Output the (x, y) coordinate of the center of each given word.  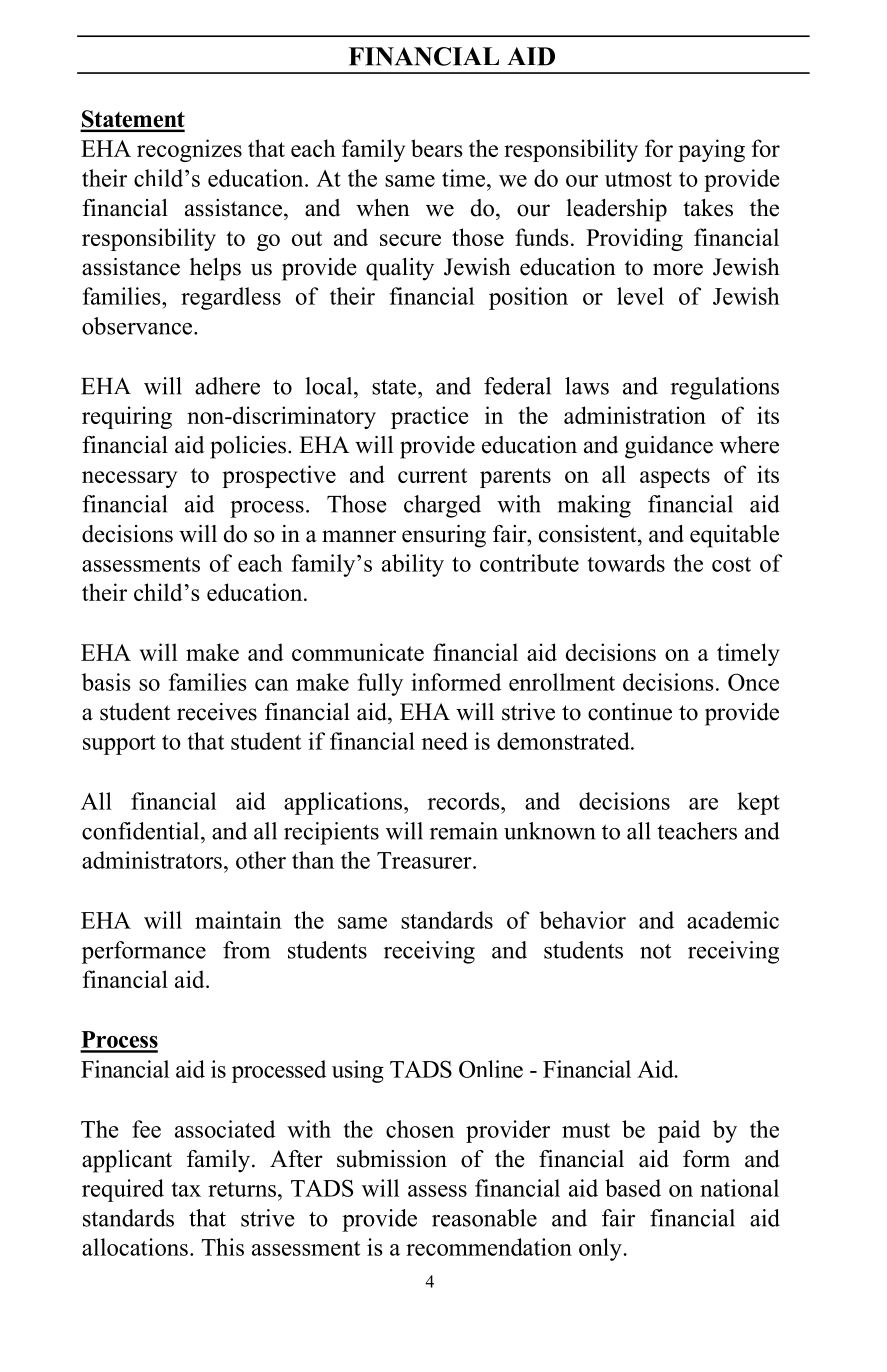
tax (186, 1189)
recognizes (189, 150)
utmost (638, 179)
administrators (152, 860)
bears (437, 148)
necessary (129, 479)
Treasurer (425, 860)
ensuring (444, 536)
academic (733, 920)
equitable (734, 536)
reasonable (484, 1218)
